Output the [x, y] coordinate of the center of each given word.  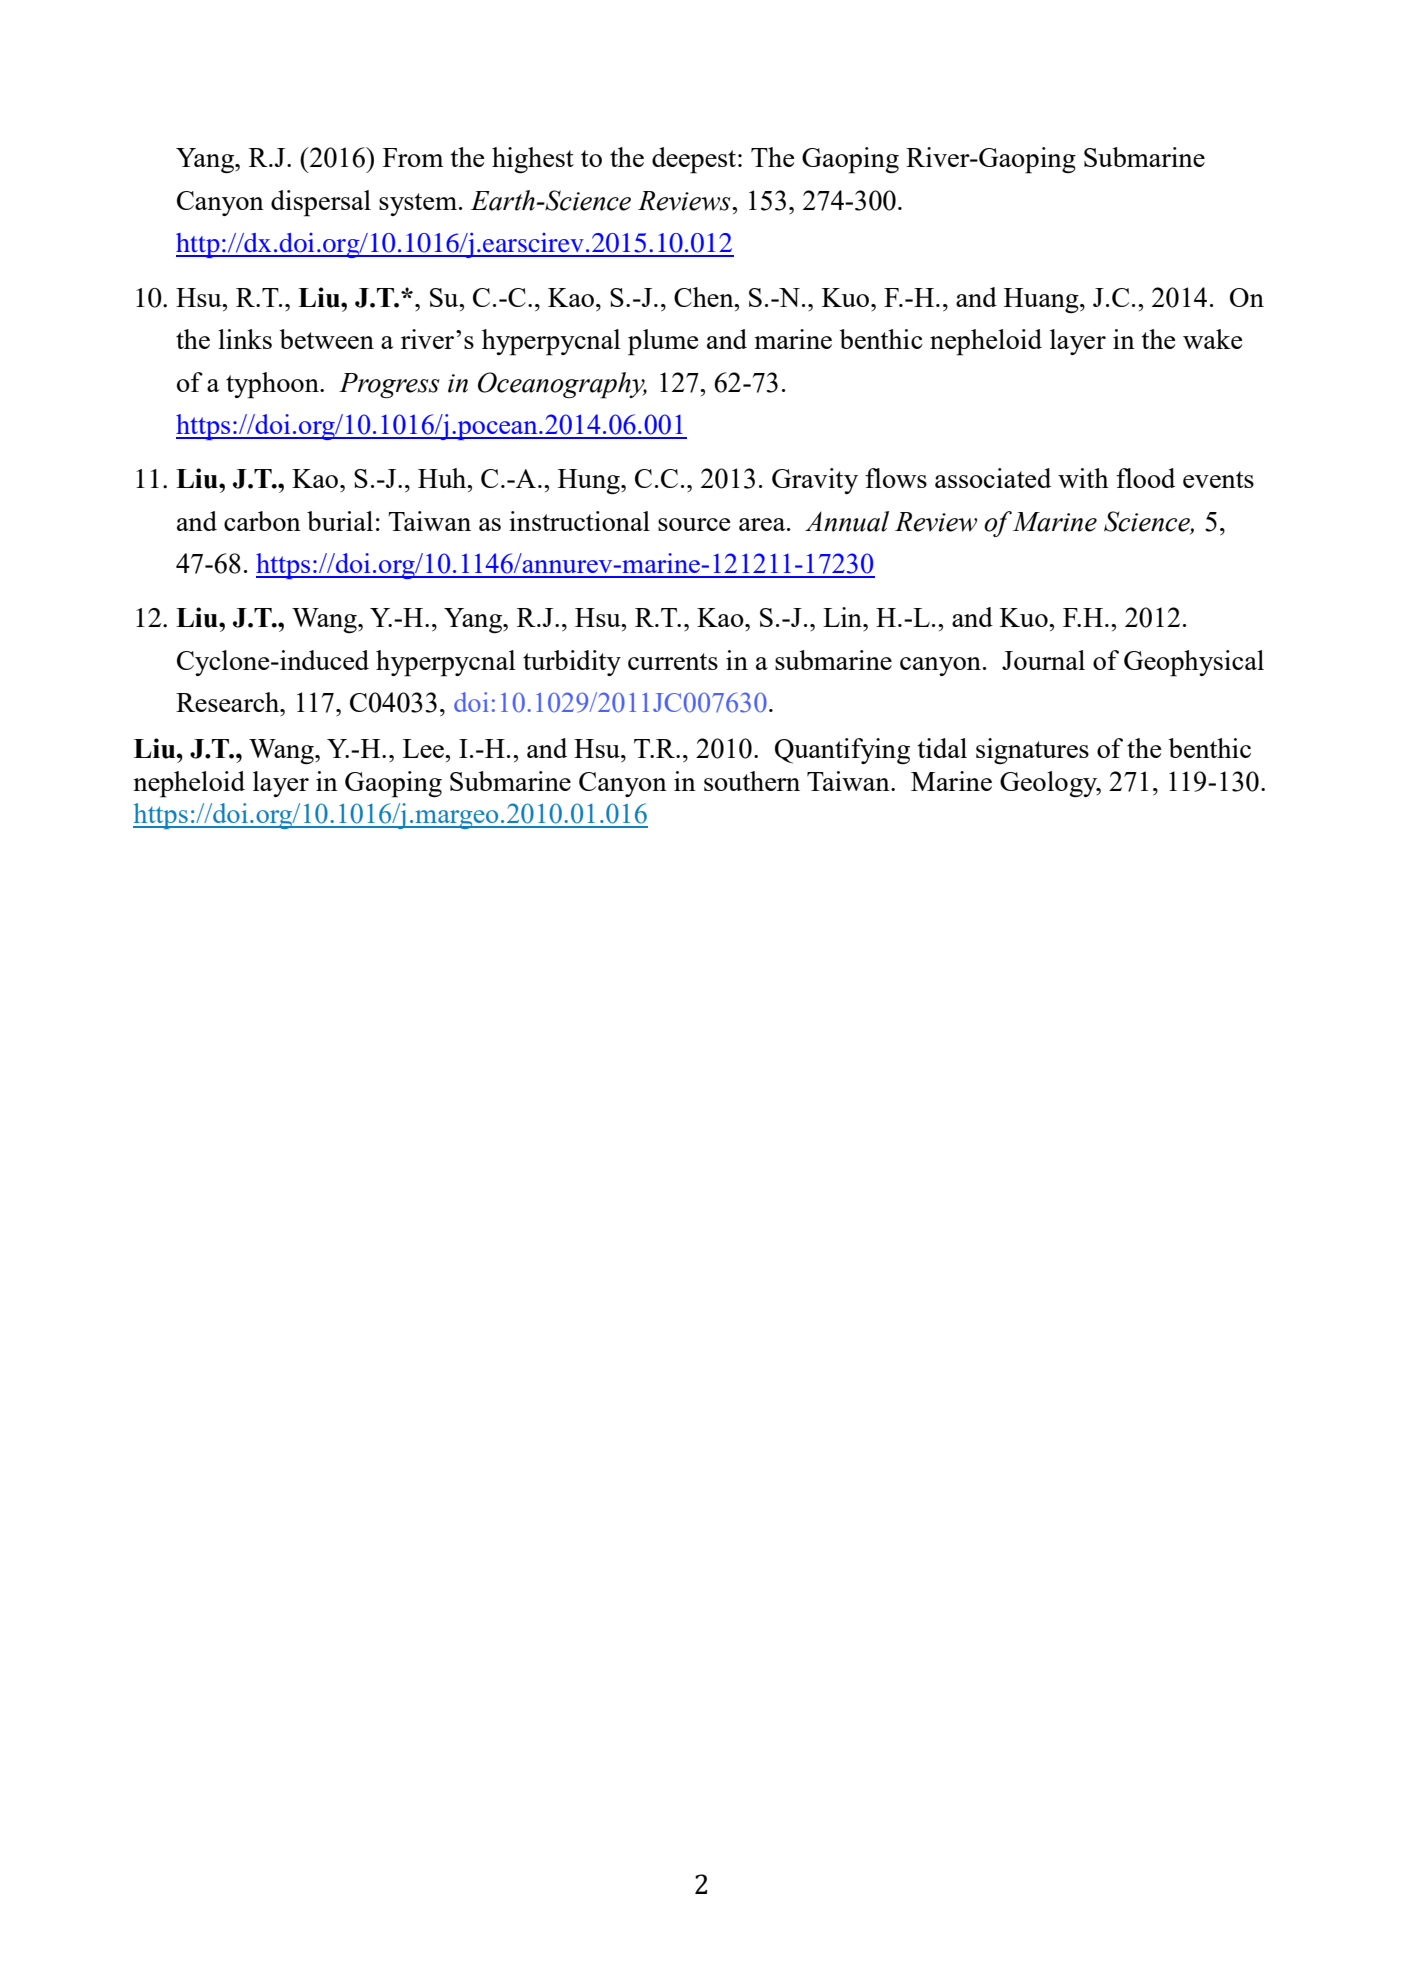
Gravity [815, 481]
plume [663, 342]
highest [533, 160]
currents [673, 661]
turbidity [572, 663]
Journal [1043, 660]
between [326, 339]
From [413, 157]
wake [1212, 339]
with [1083, 478]
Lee [424, 748]
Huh [443, 478]
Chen [705, 297]
